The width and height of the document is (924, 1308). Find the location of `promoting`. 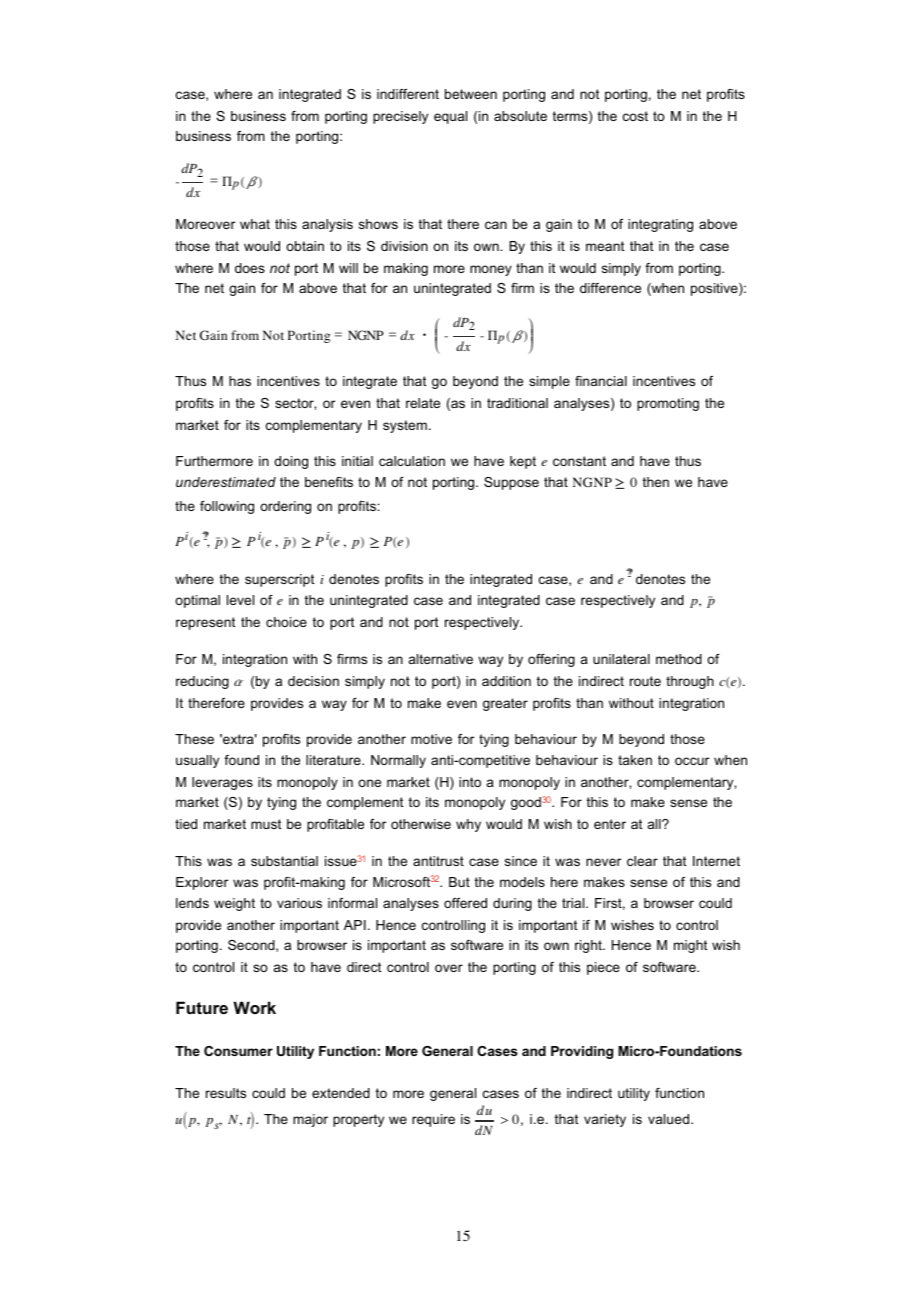

promoting is located at coordinates (668, 404).
